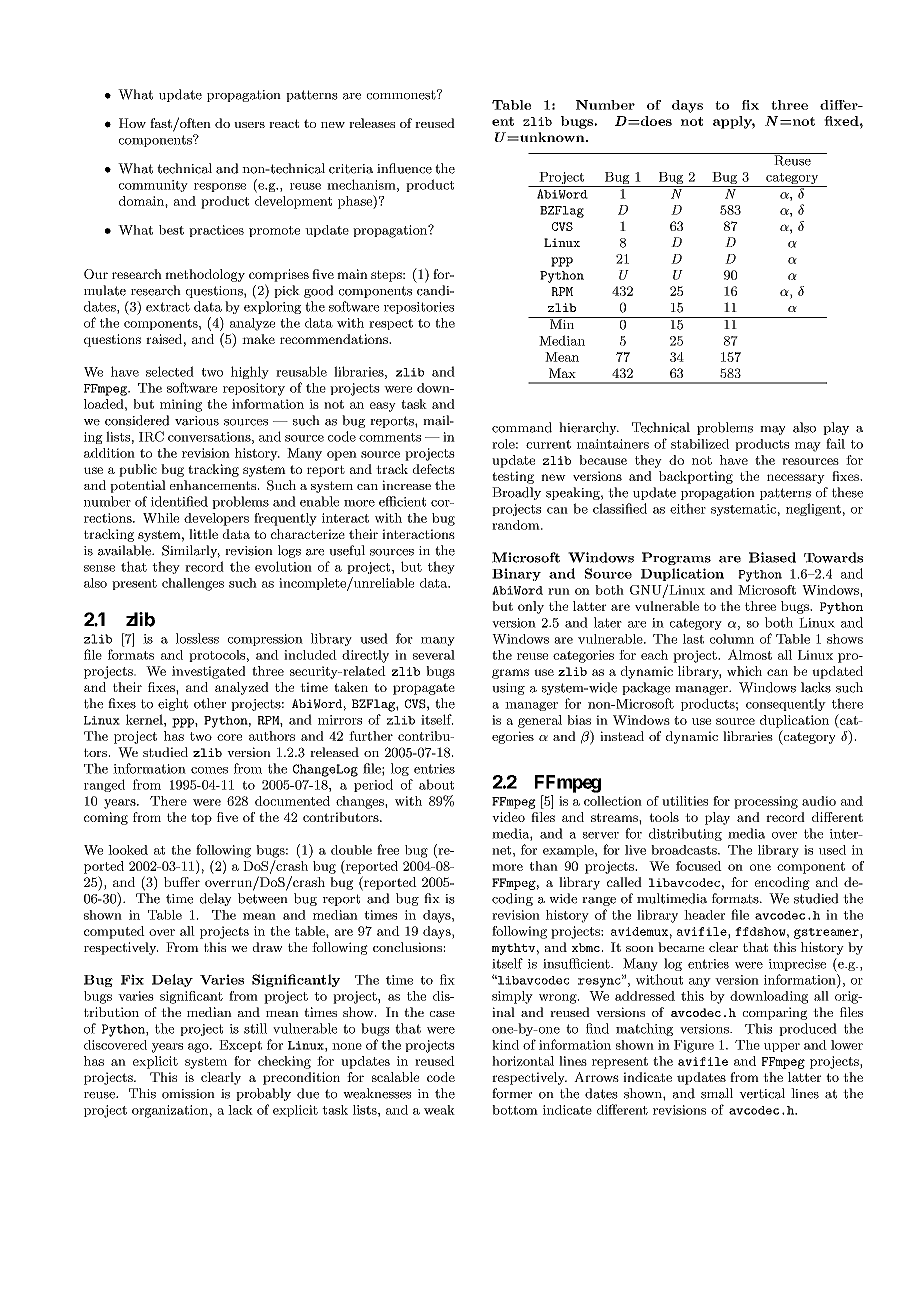  What do you see at coordinates (220, 187) in the screenshot?
I see `response` at bounding box center [220, 187].
